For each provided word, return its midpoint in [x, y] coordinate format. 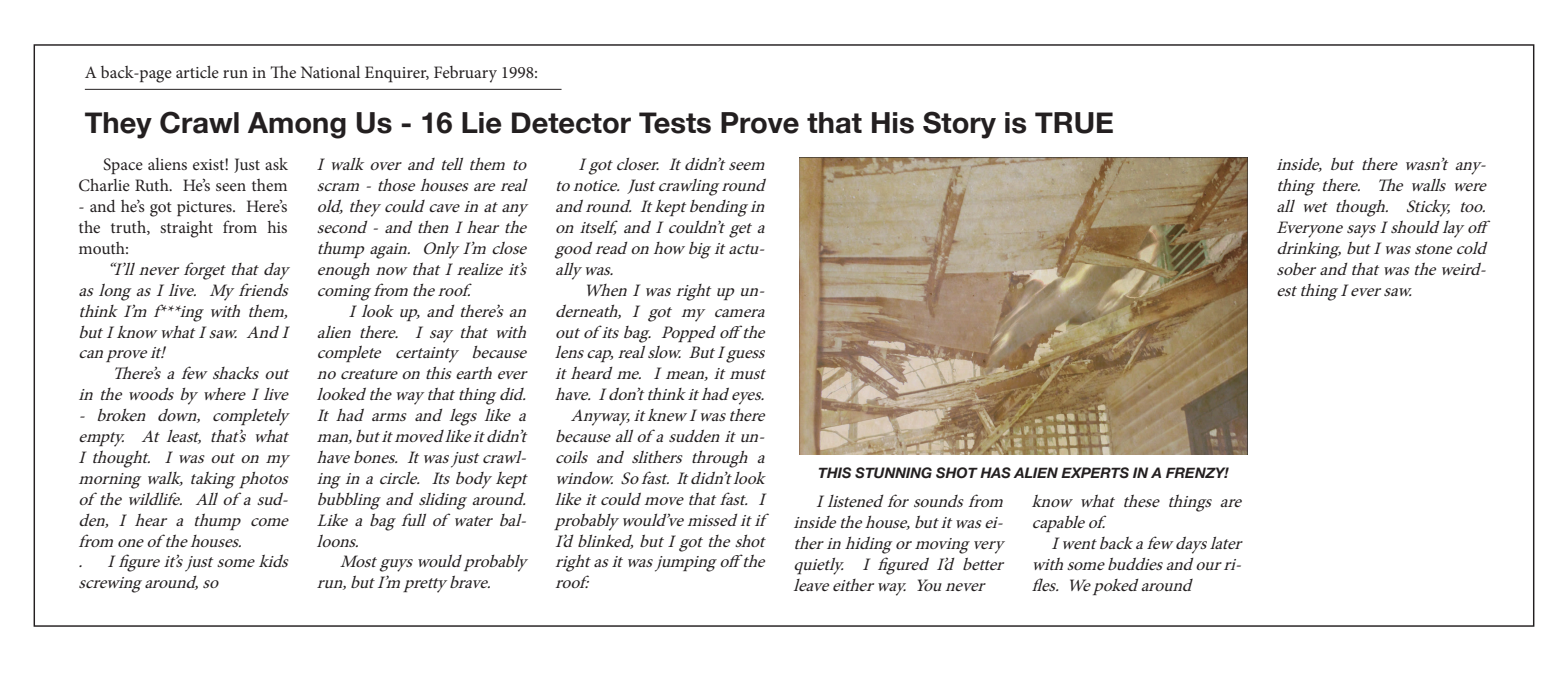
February [465, 74]
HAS [995, 473]
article [197, 72]
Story [959, 125]
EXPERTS [1095, 473]
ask [276, 164]
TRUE [1074, 123]
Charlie [104, 185]
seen [231, 187]
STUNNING [893, 473]
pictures [205, 208]
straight [186, 229]
